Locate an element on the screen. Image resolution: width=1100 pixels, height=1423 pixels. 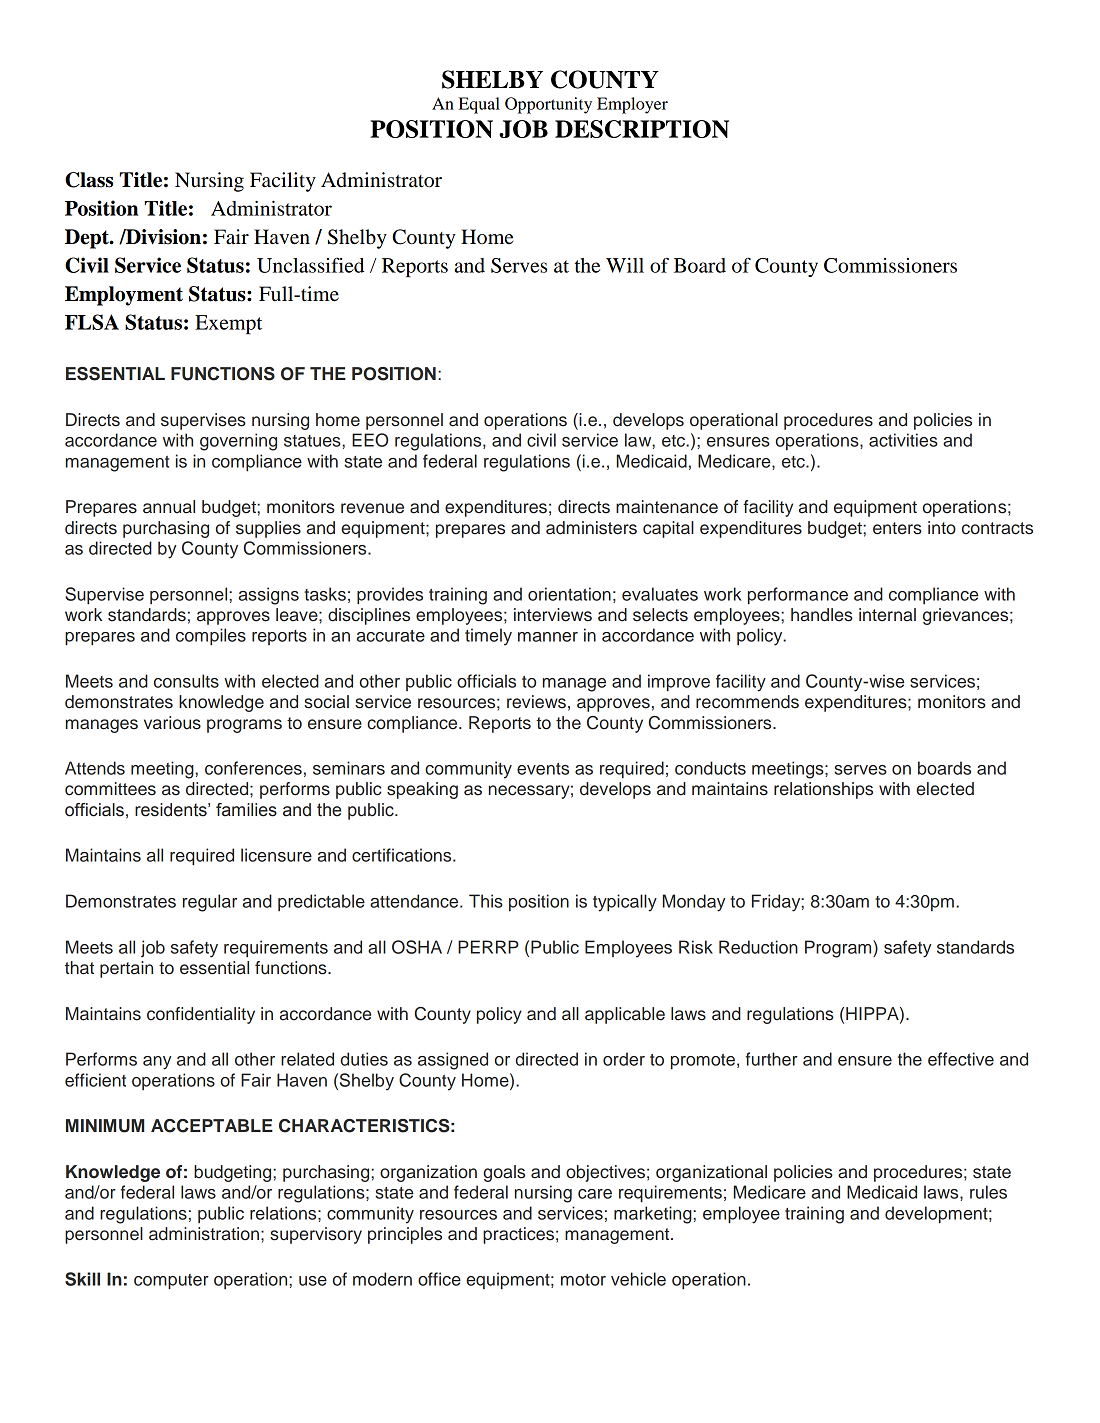
internal is located at coordinates (887, 615).
